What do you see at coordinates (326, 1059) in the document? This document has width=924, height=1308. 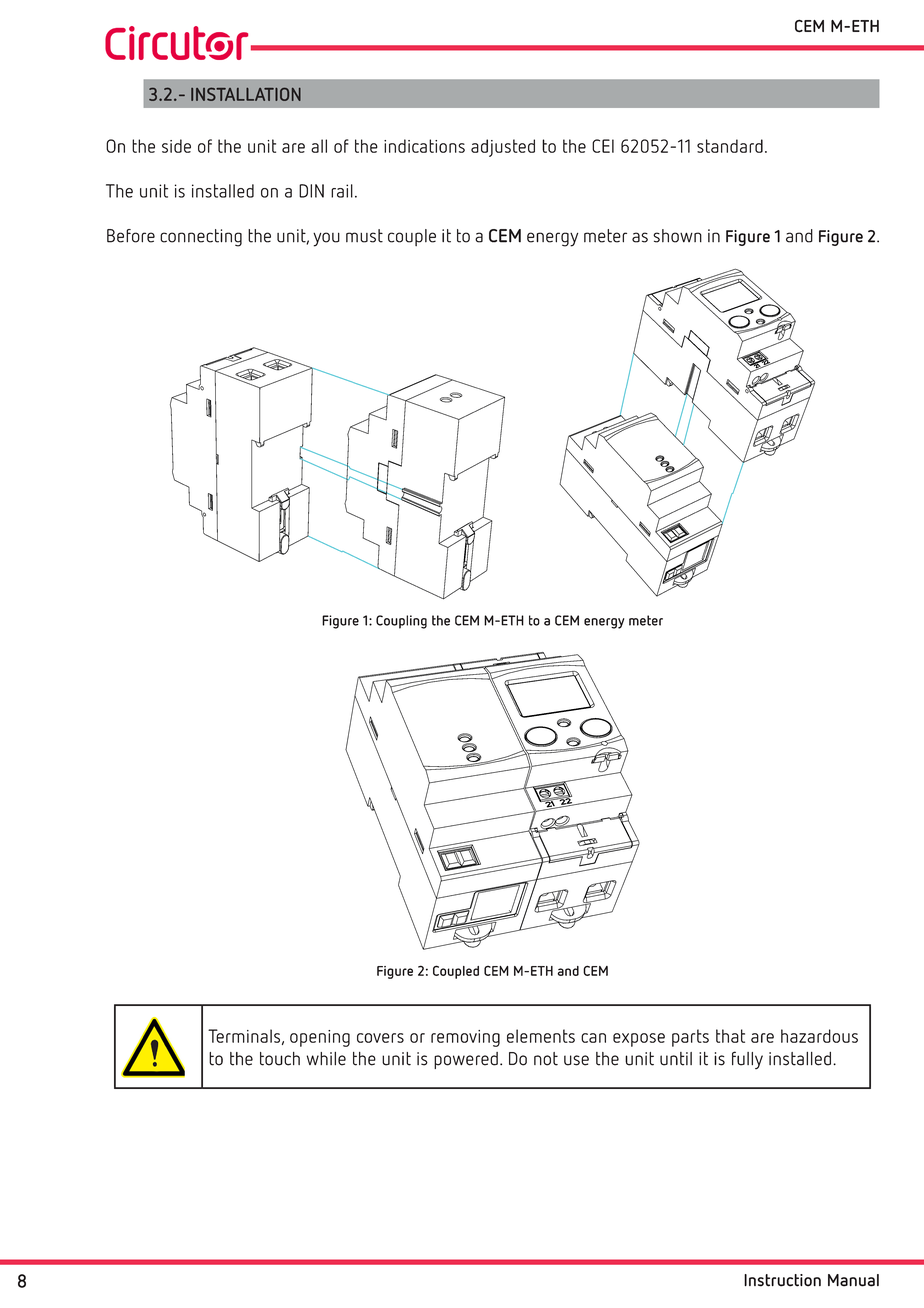 I see `while` at bounding box center [326, 1059].
